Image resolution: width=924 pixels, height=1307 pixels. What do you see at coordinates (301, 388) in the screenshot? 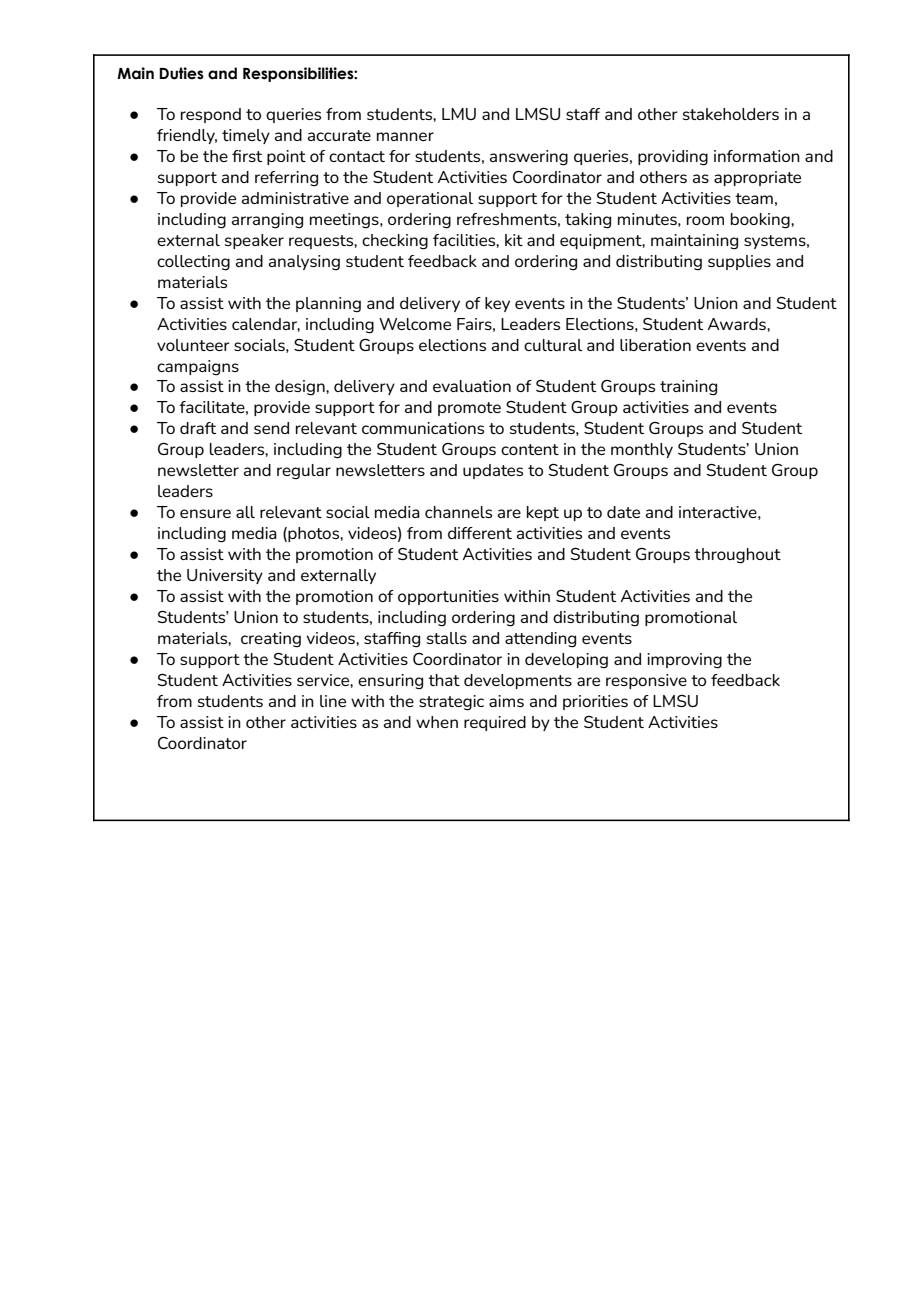
I see `design` at bounding box center [301, 388].
